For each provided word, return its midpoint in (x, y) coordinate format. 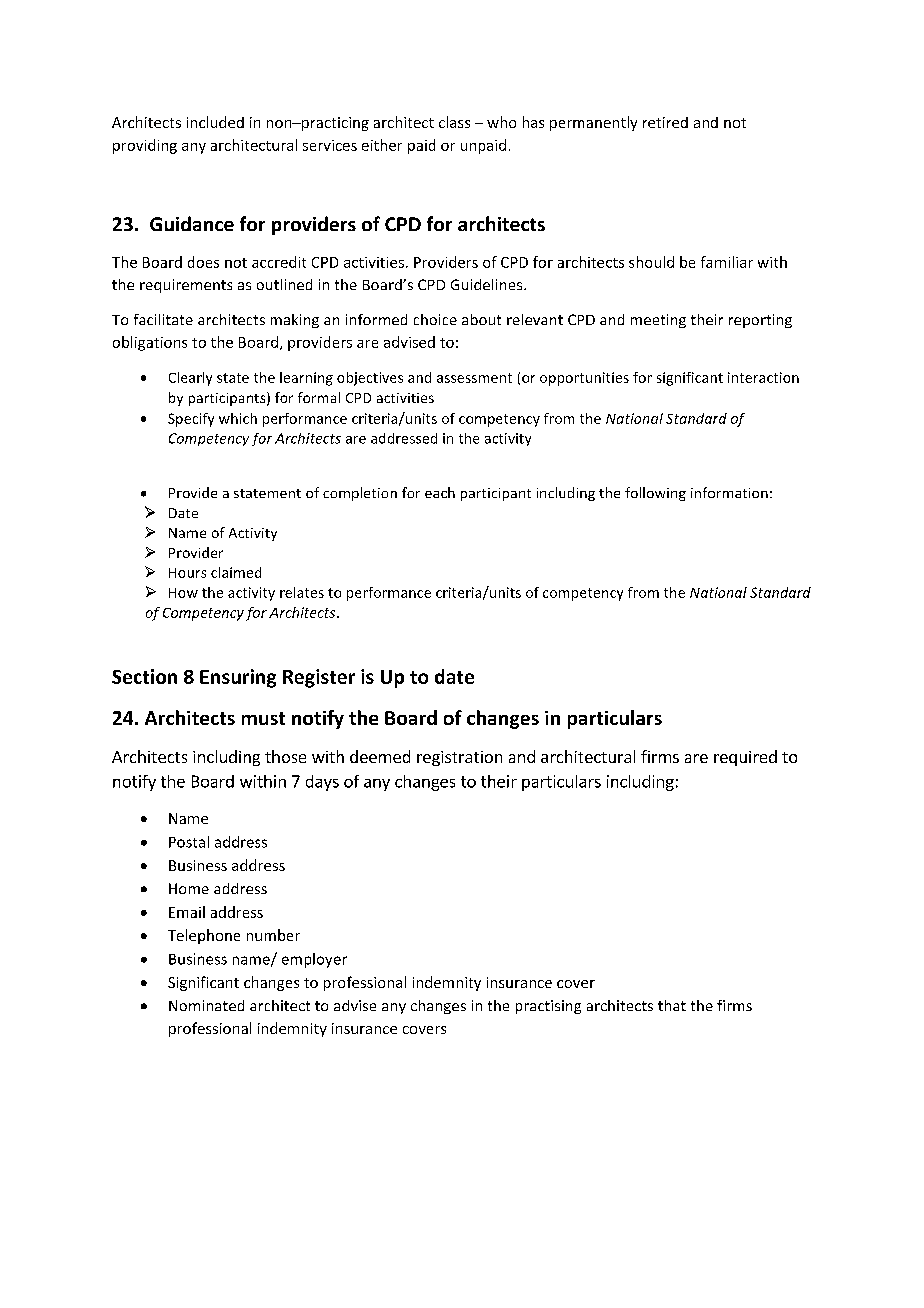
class (454, 122)
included (215, 122)
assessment (474, 378)
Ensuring (238, 678)
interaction (763, 377)
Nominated (206, 1005)
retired (665, 122)
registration (459, 758)
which (238, 418)
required (745, 758)
